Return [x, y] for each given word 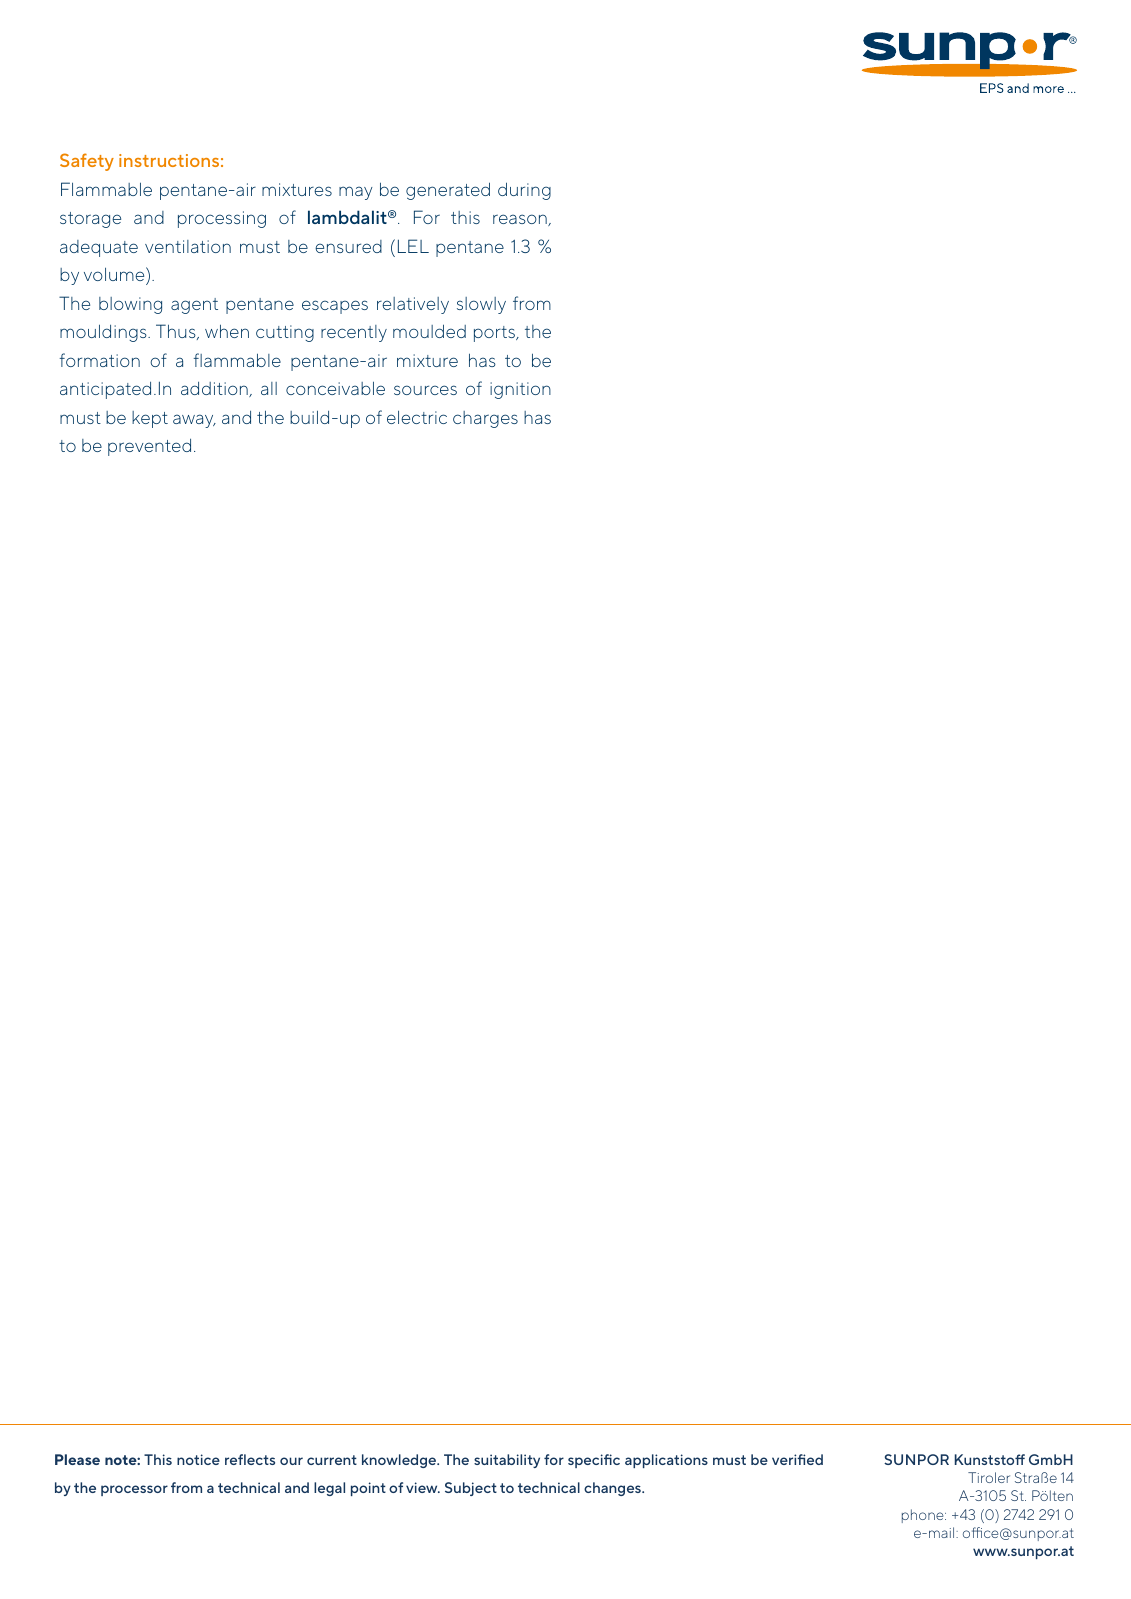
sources [425, 390]
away [194, 421]
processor [134, 1490]
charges [485, 419]
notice [198, 1459]
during [524, 191]
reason [521, 220]
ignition [520, 390]
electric [417, 417]
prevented [149, 447]
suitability [507, 1461]
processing [222, 219]
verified [797, 1459]
